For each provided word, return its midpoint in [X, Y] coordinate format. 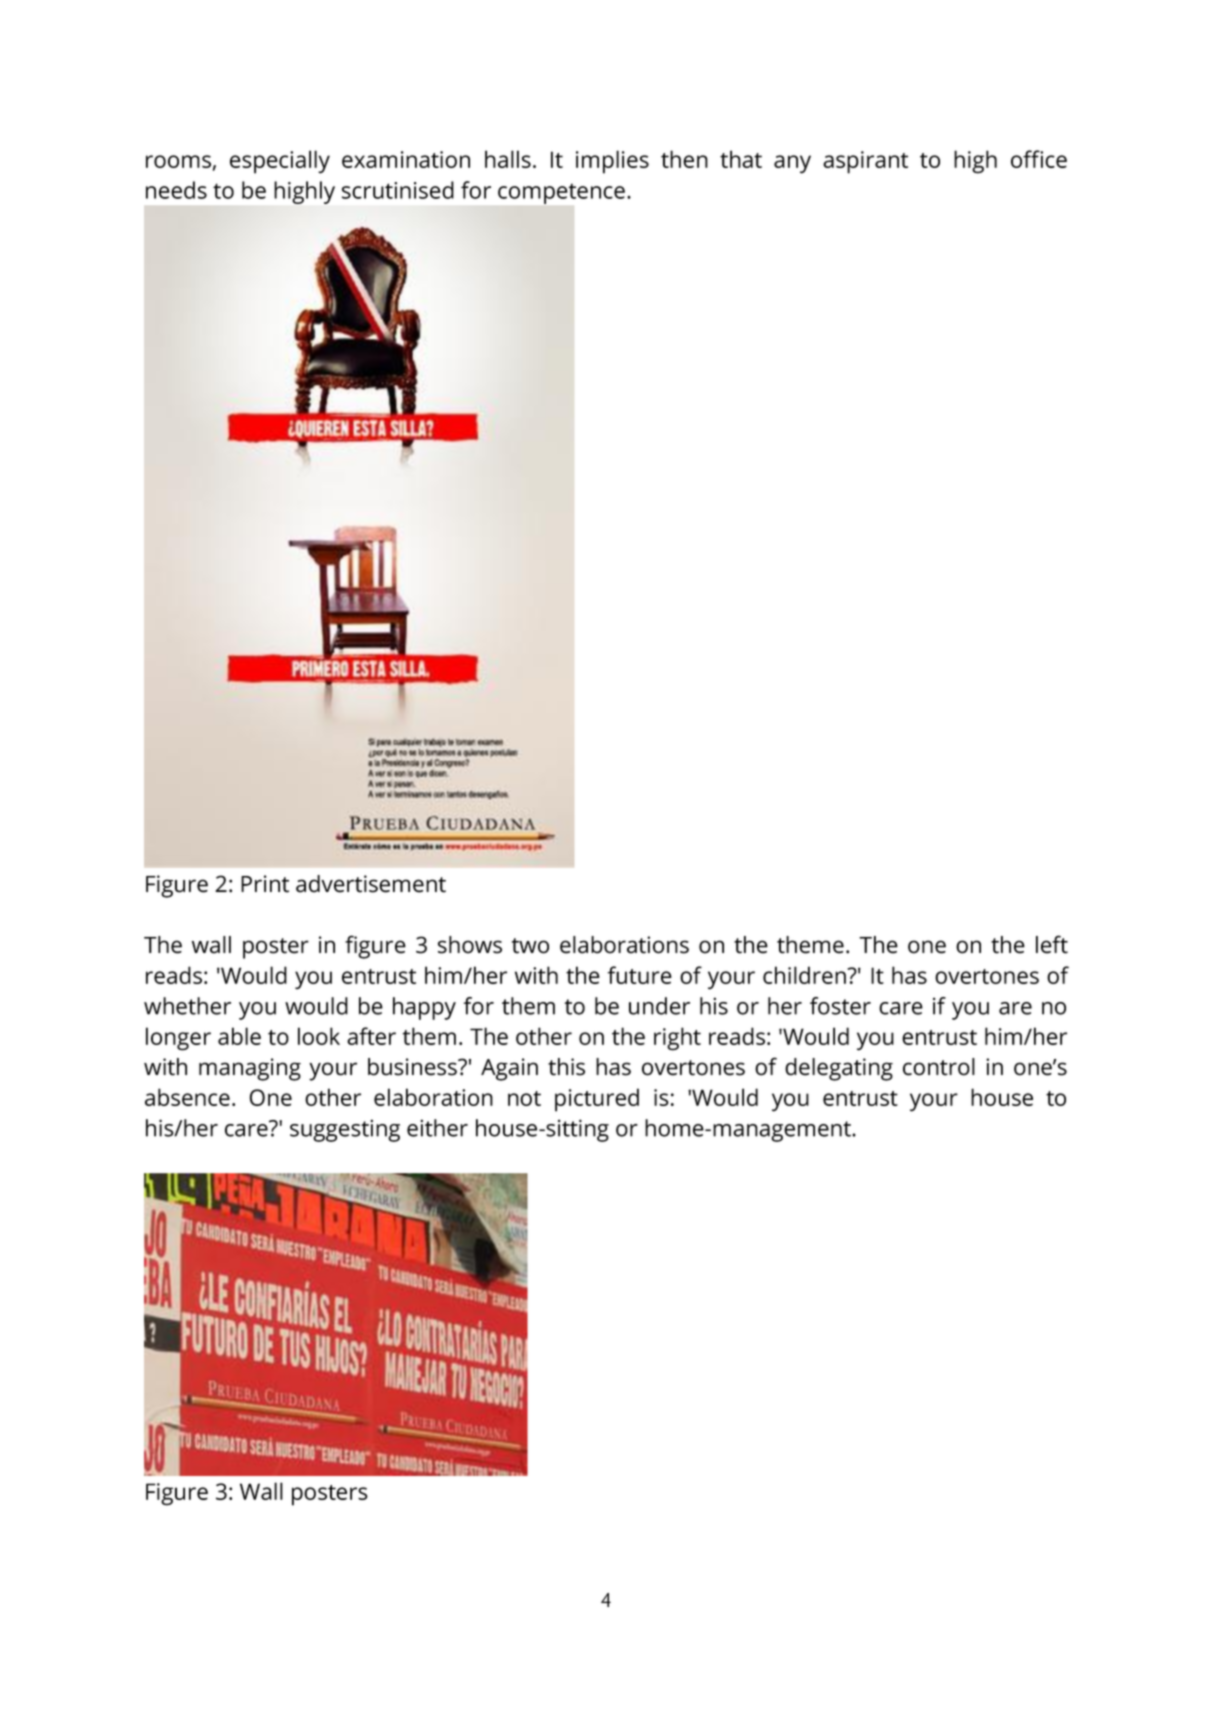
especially [280, 162]
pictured [597, 1100]
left [1052, 944]
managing [250, 1069]
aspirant [865, 162]
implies [612, 162]
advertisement [371, 884]
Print [265, 884]
